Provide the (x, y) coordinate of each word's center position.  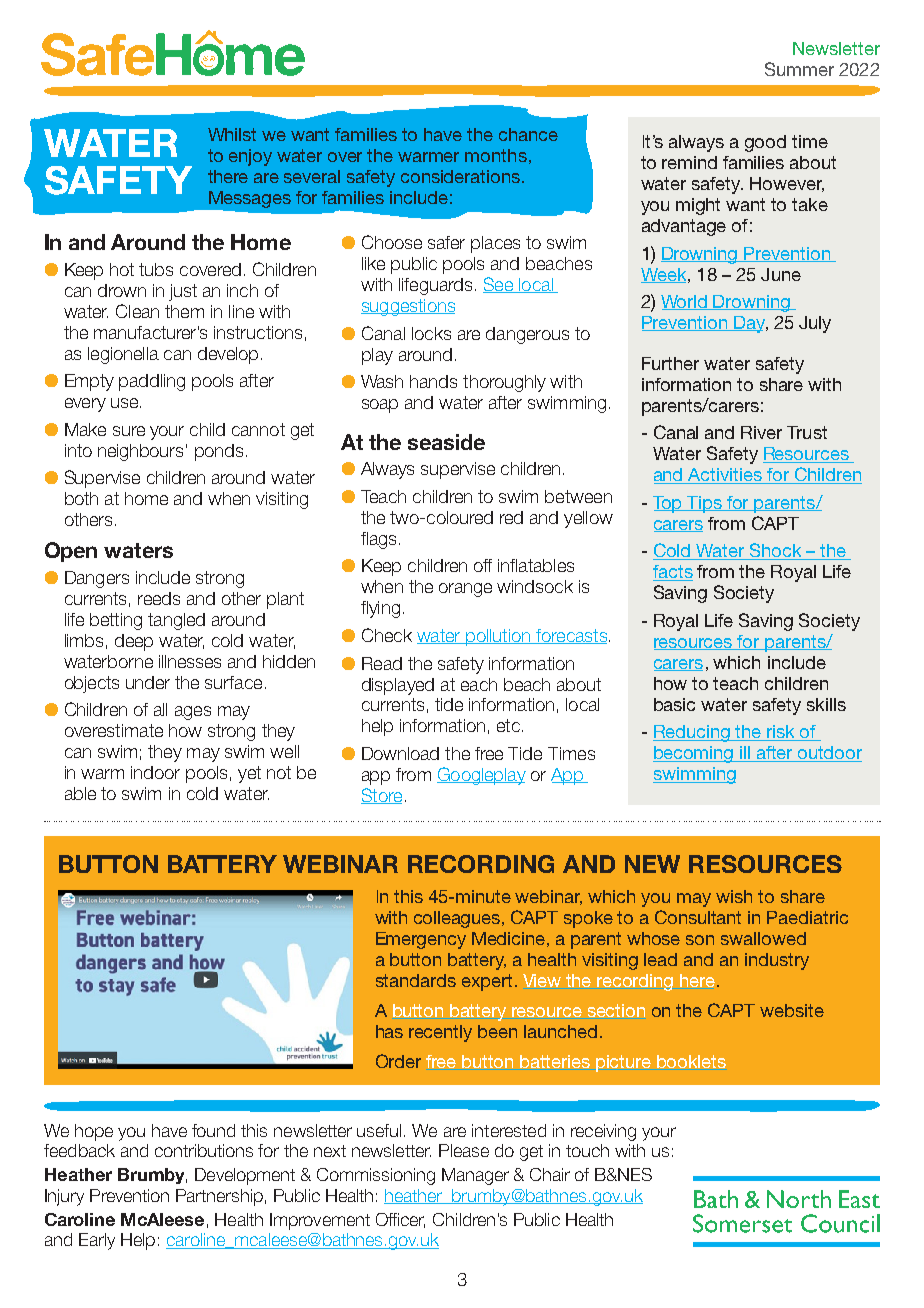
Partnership (219, 1197)
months (496, 155)
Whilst (232, 134)
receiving (603, 1132)
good (765, 143)
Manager (475, 1176)
